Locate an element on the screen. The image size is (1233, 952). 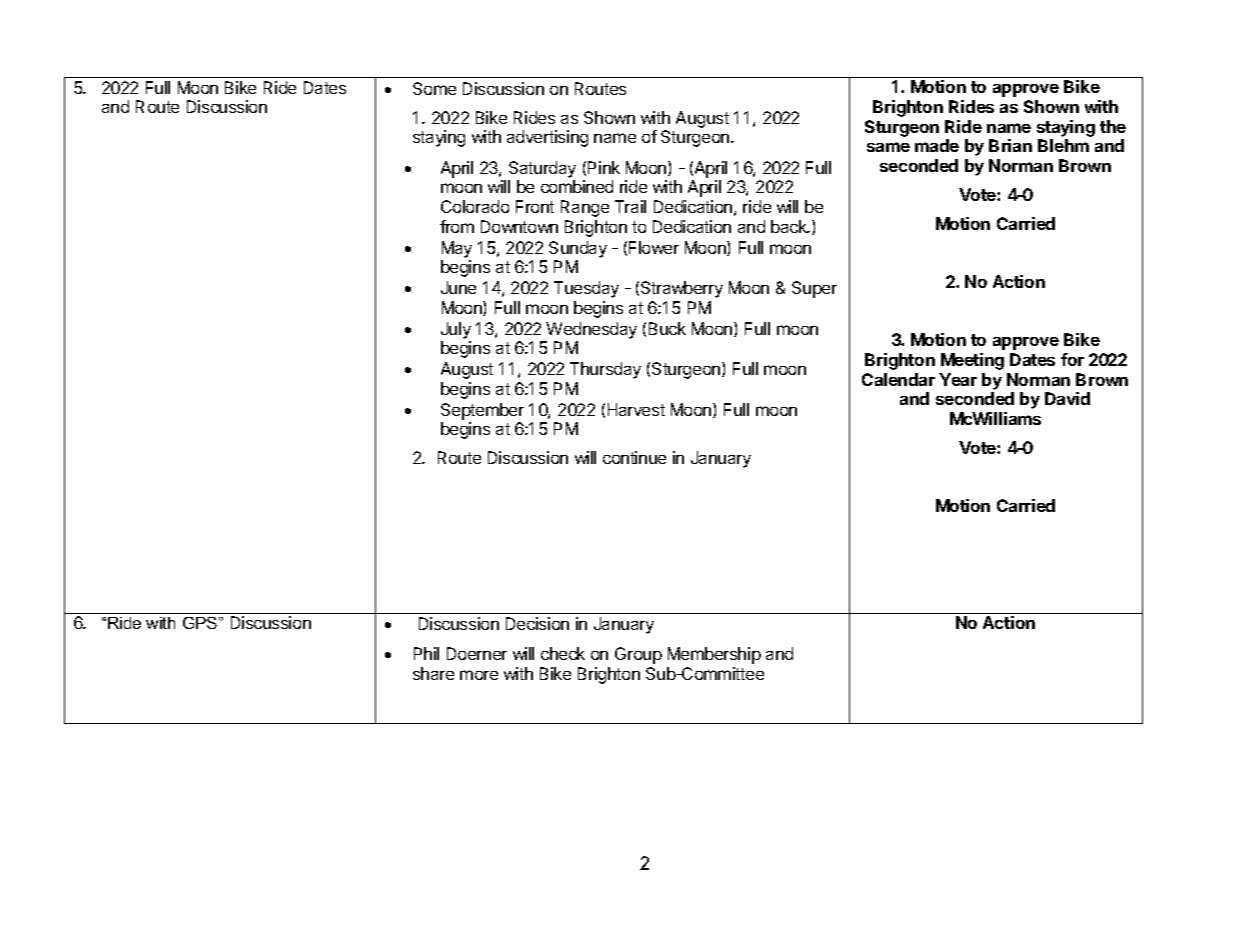
Membership is located at coordinates (714, 655).
